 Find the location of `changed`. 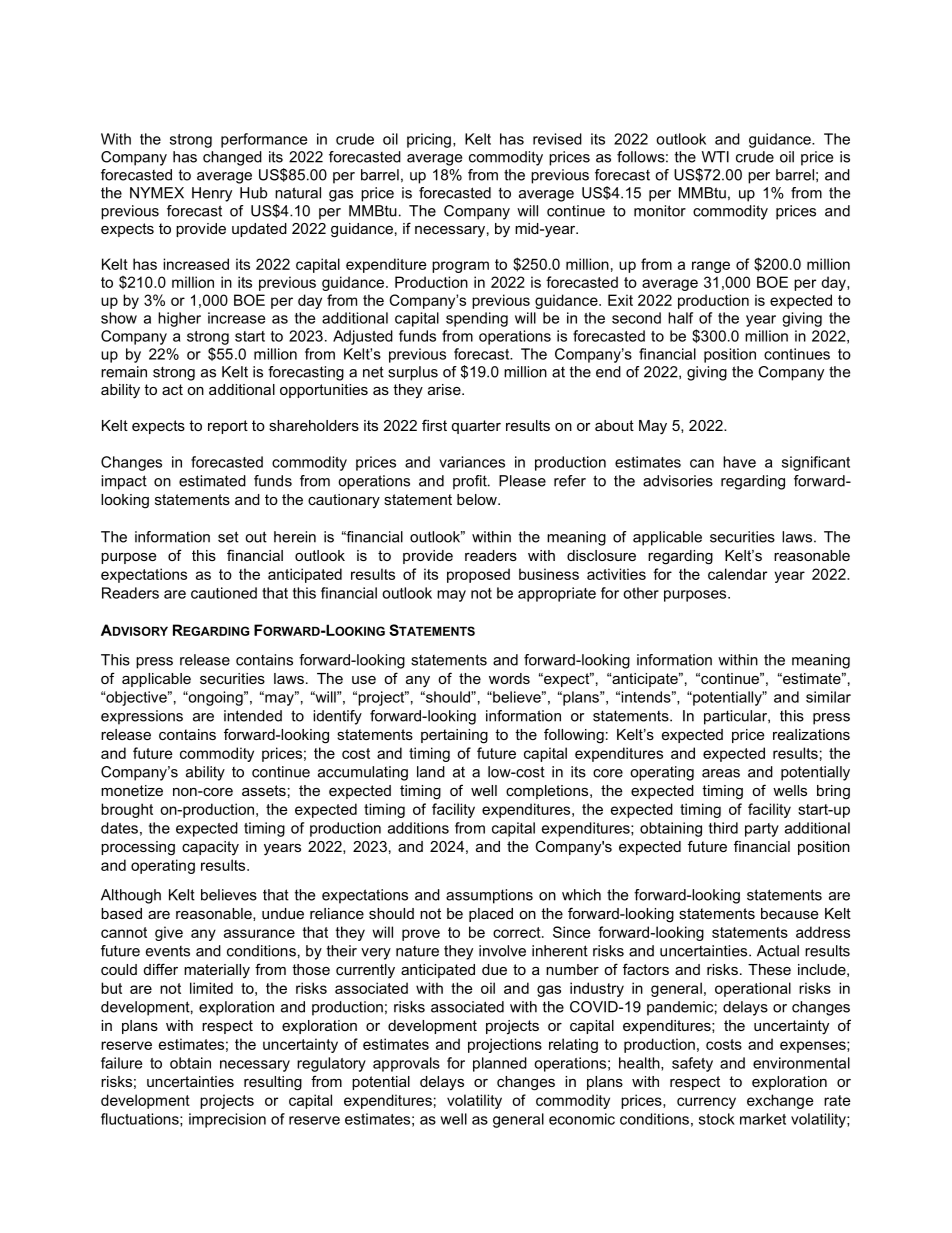

changed is located at coordinates (232, 158).
